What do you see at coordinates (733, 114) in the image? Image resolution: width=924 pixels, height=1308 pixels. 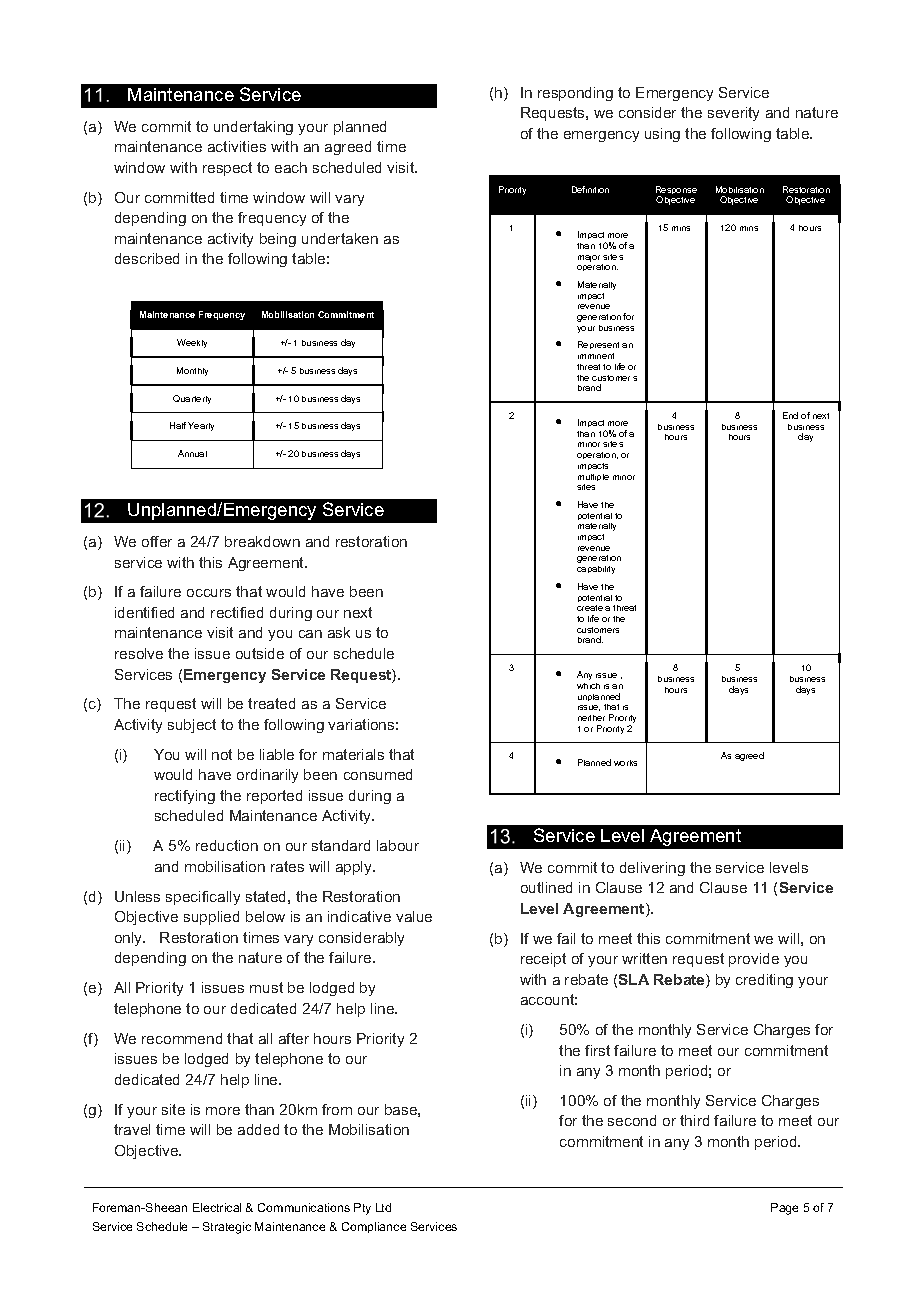 I see `severity` at bounding box center [733, 114].
